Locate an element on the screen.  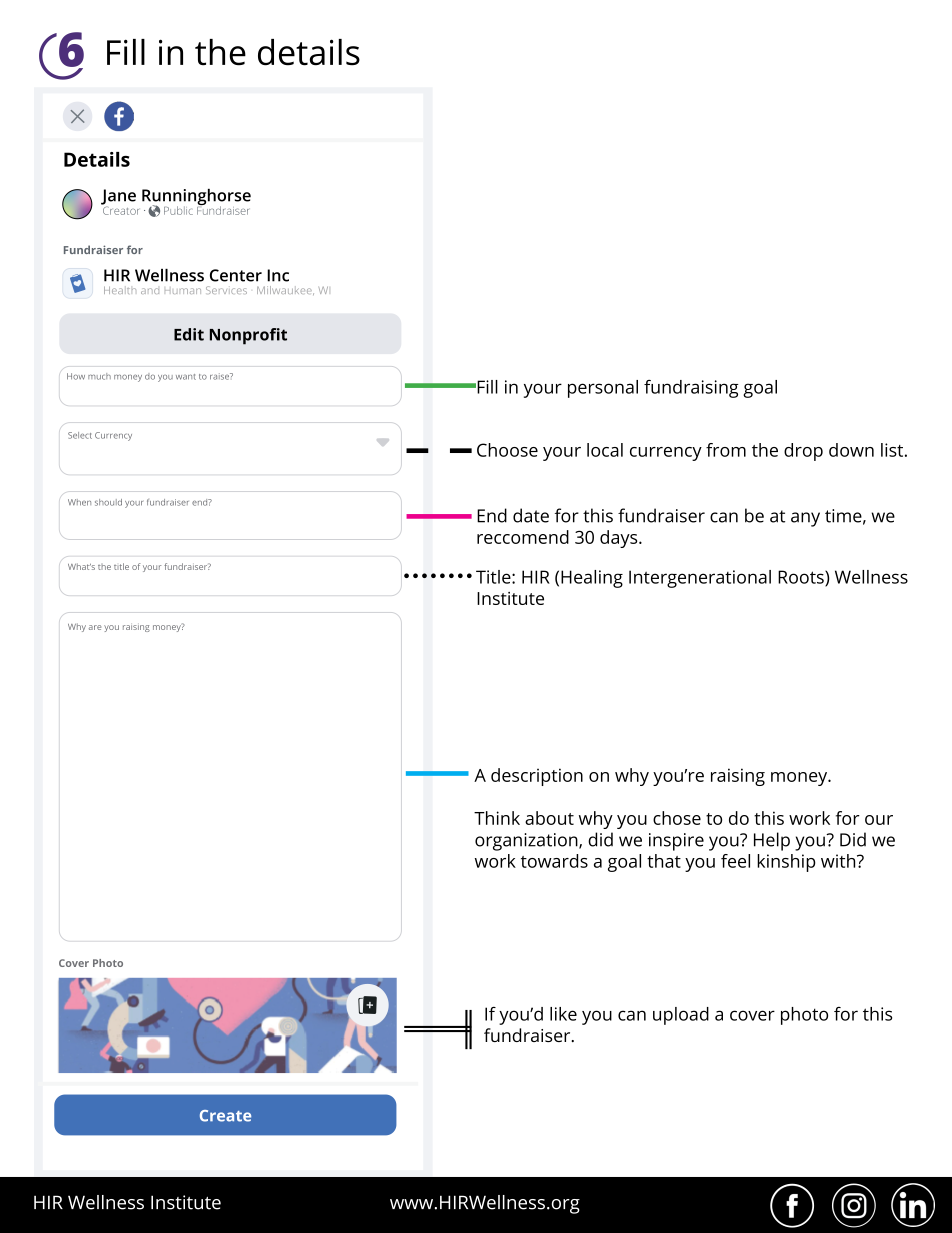
upload is located at coordinates (681, 1016).
